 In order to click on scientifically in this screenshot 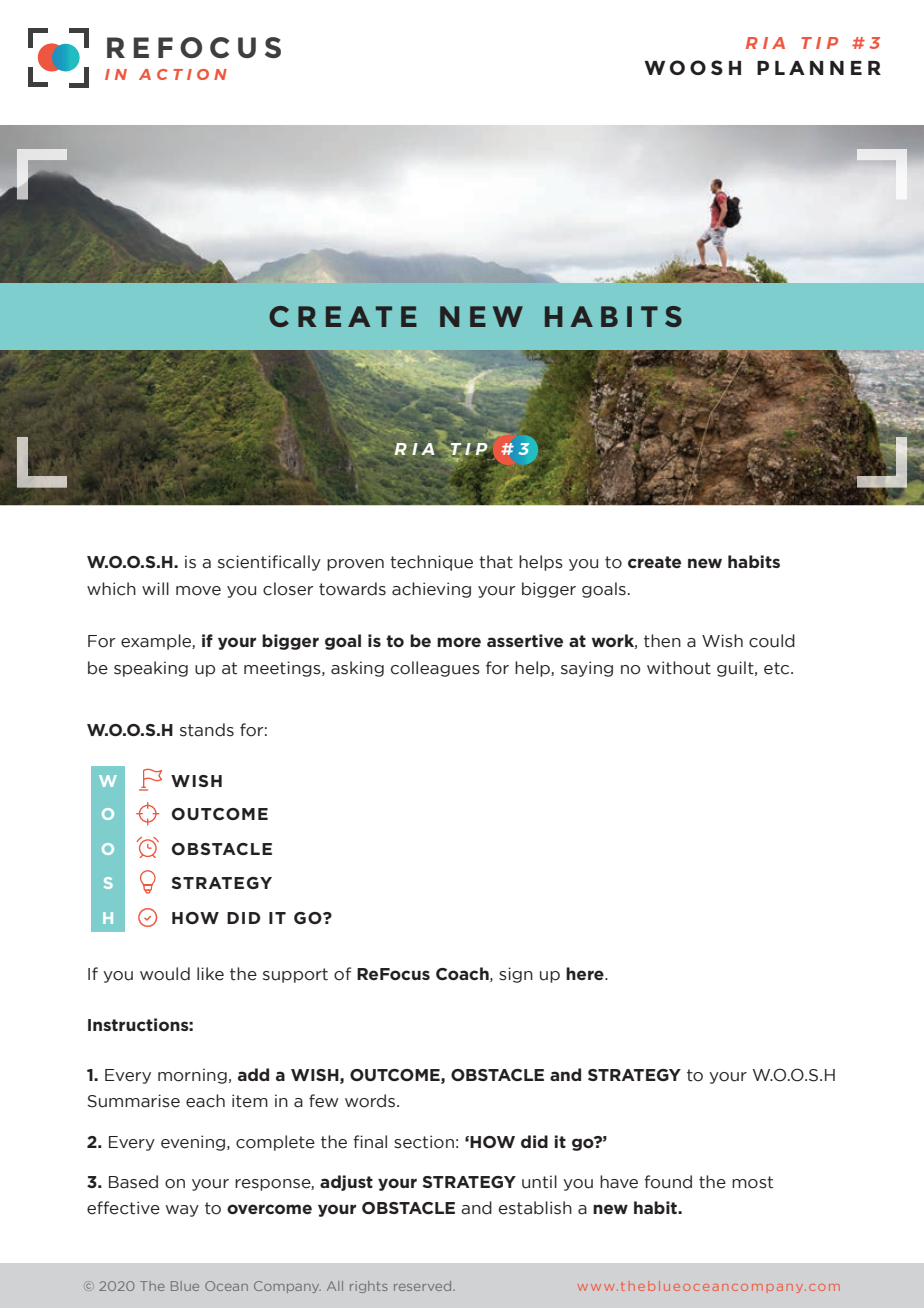, I will do `click(269, 563)`.
